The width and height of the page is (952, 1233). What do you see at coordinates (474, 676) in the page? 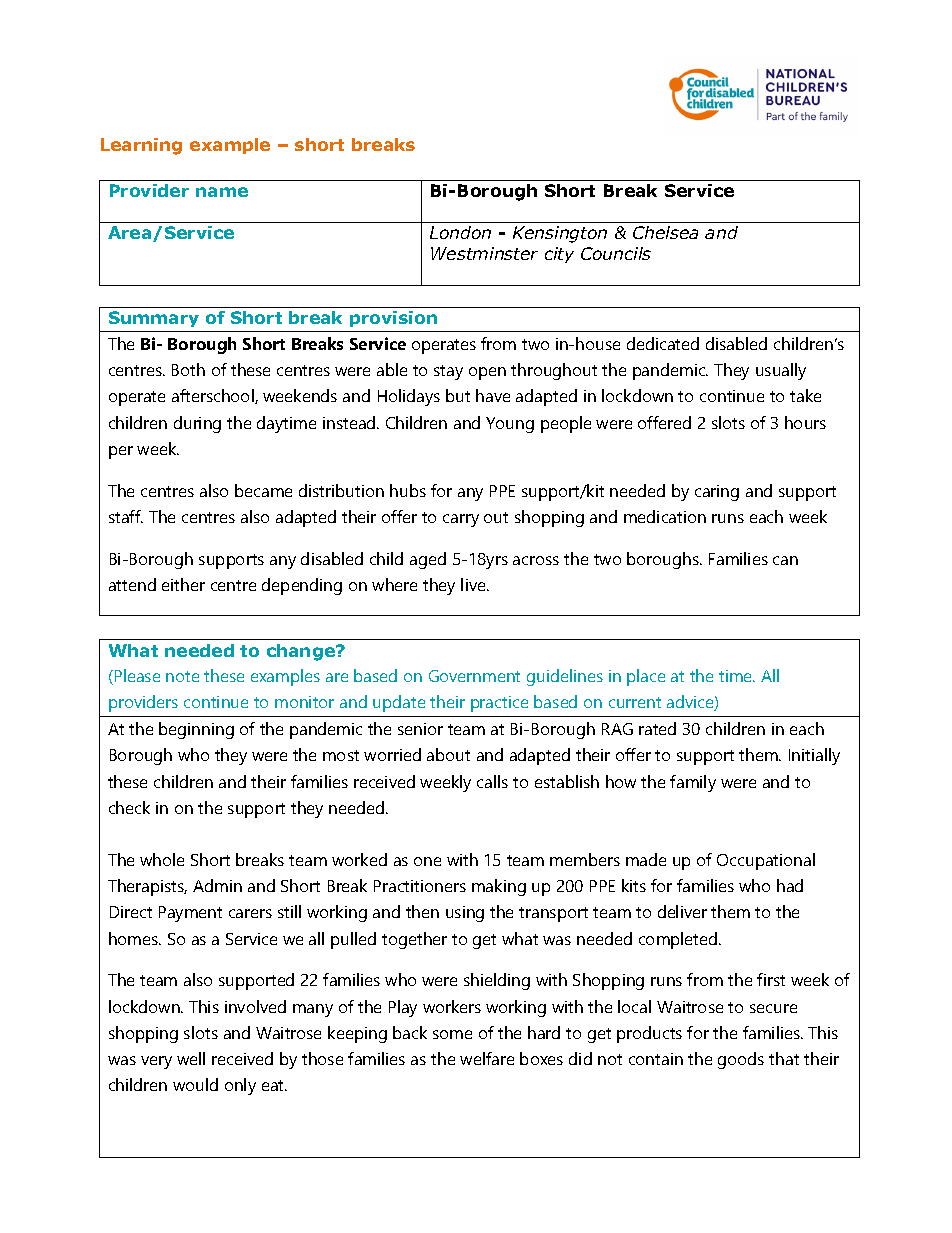
I see `Government` at bounding box center [474, 676].
